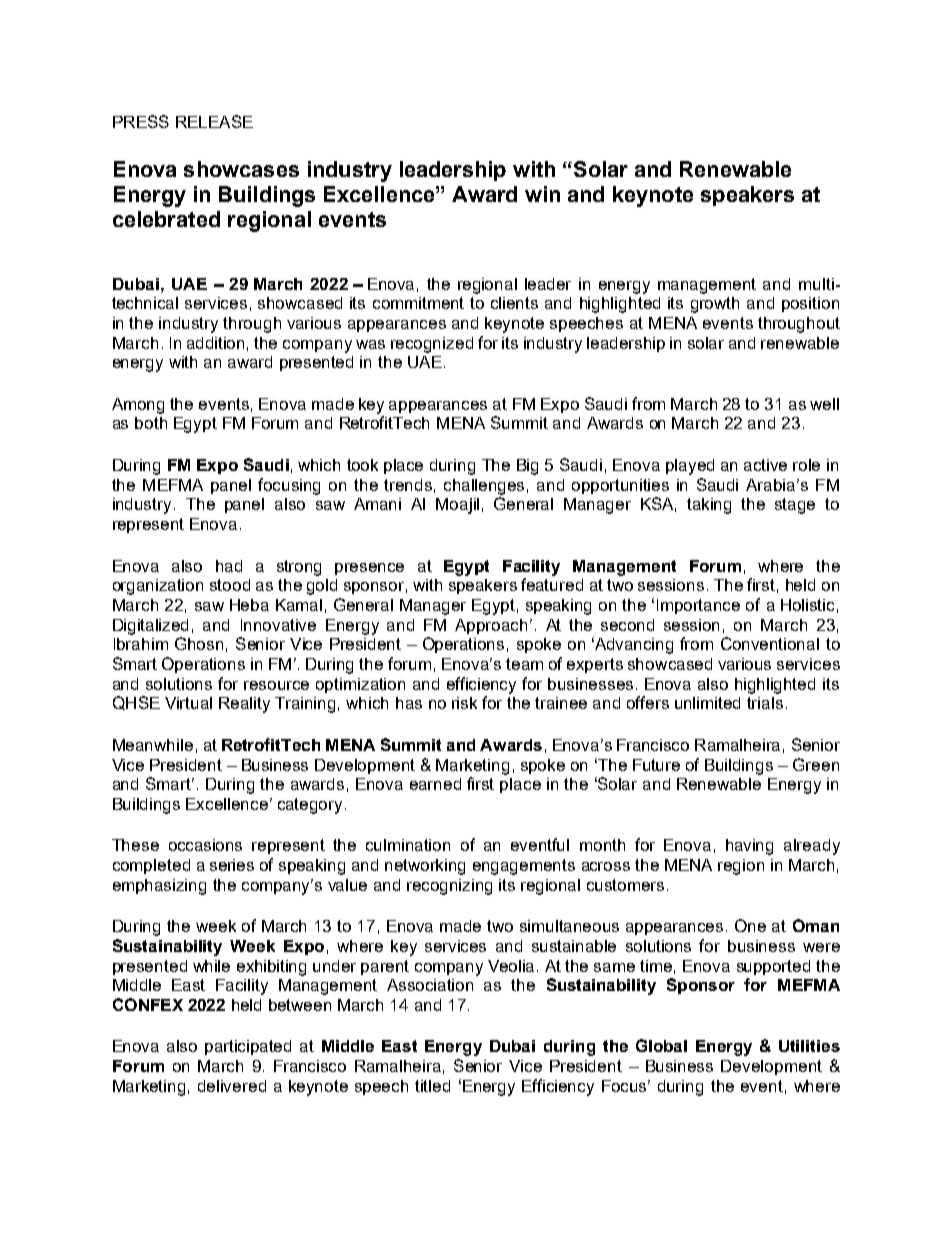 The image size is (952, 1233). Describe the element at coordinates (248, 1047) in the page. I see `participated` at that location.
